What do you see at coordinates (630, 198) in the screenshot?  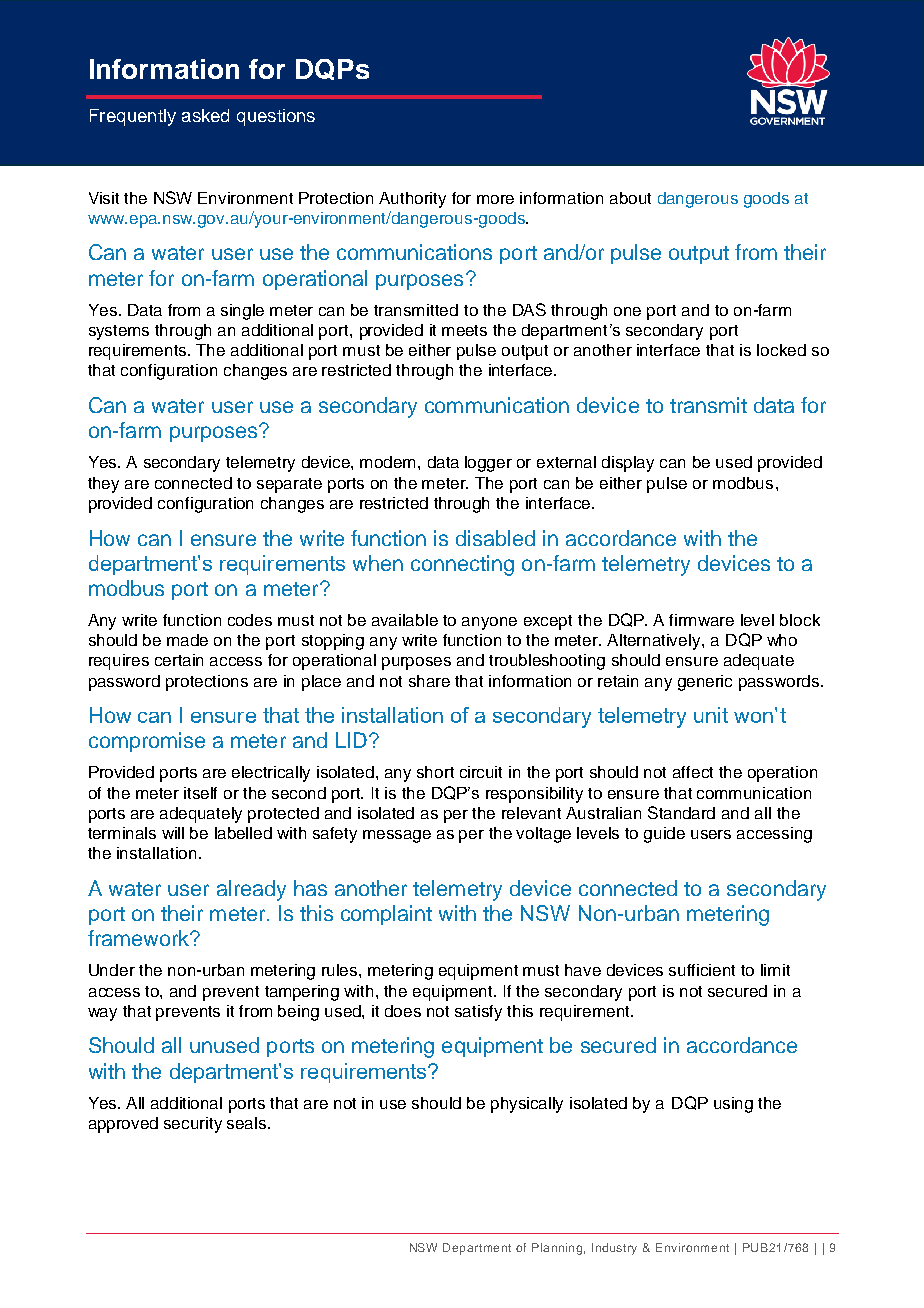 I see `about` at bounding box center [630, 198].
